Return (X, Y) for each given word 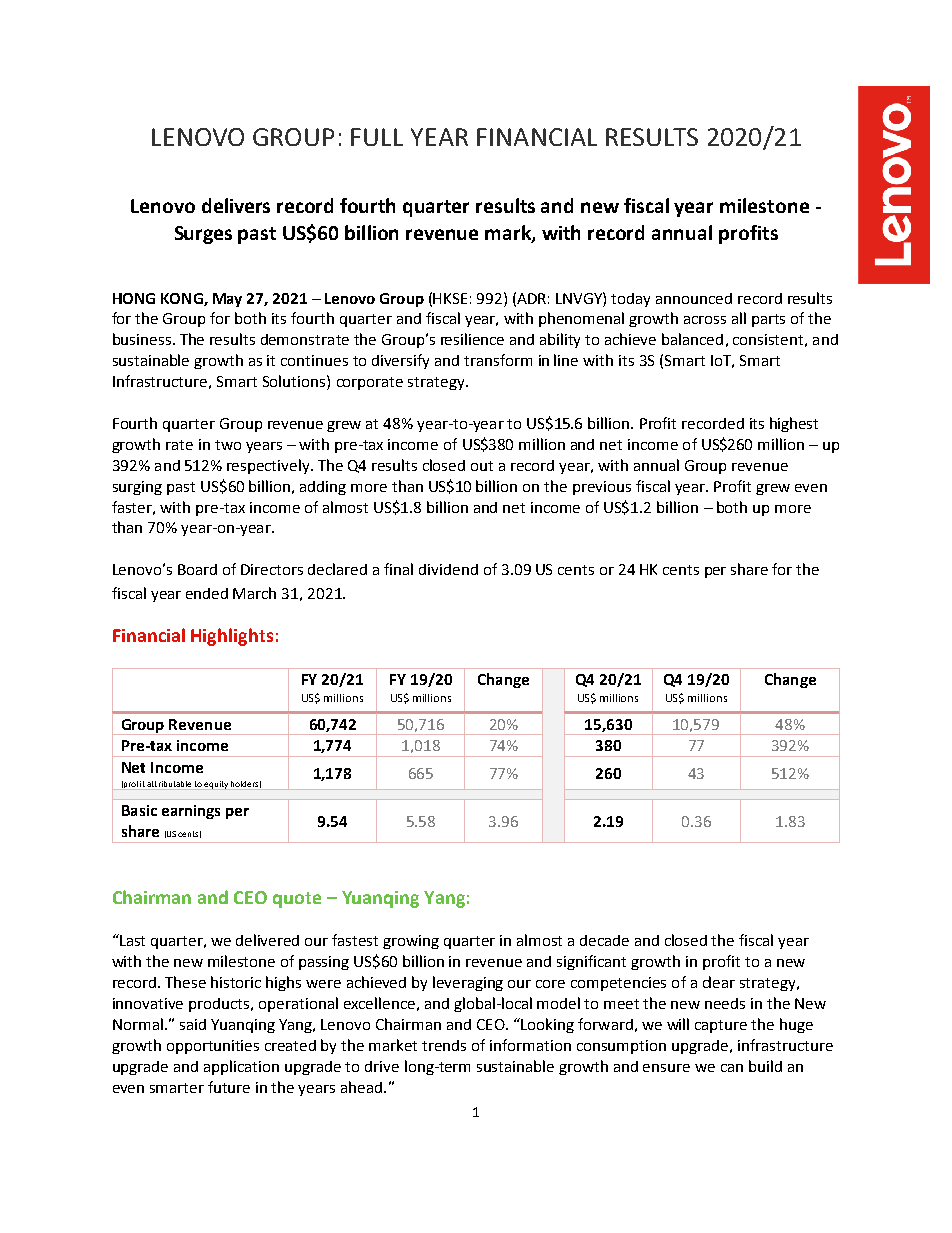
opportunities (213, 1047)
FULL (377, 137)
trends (444, 1045)
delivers (236, 205)
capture (721, 1026)
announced (694, 298)
